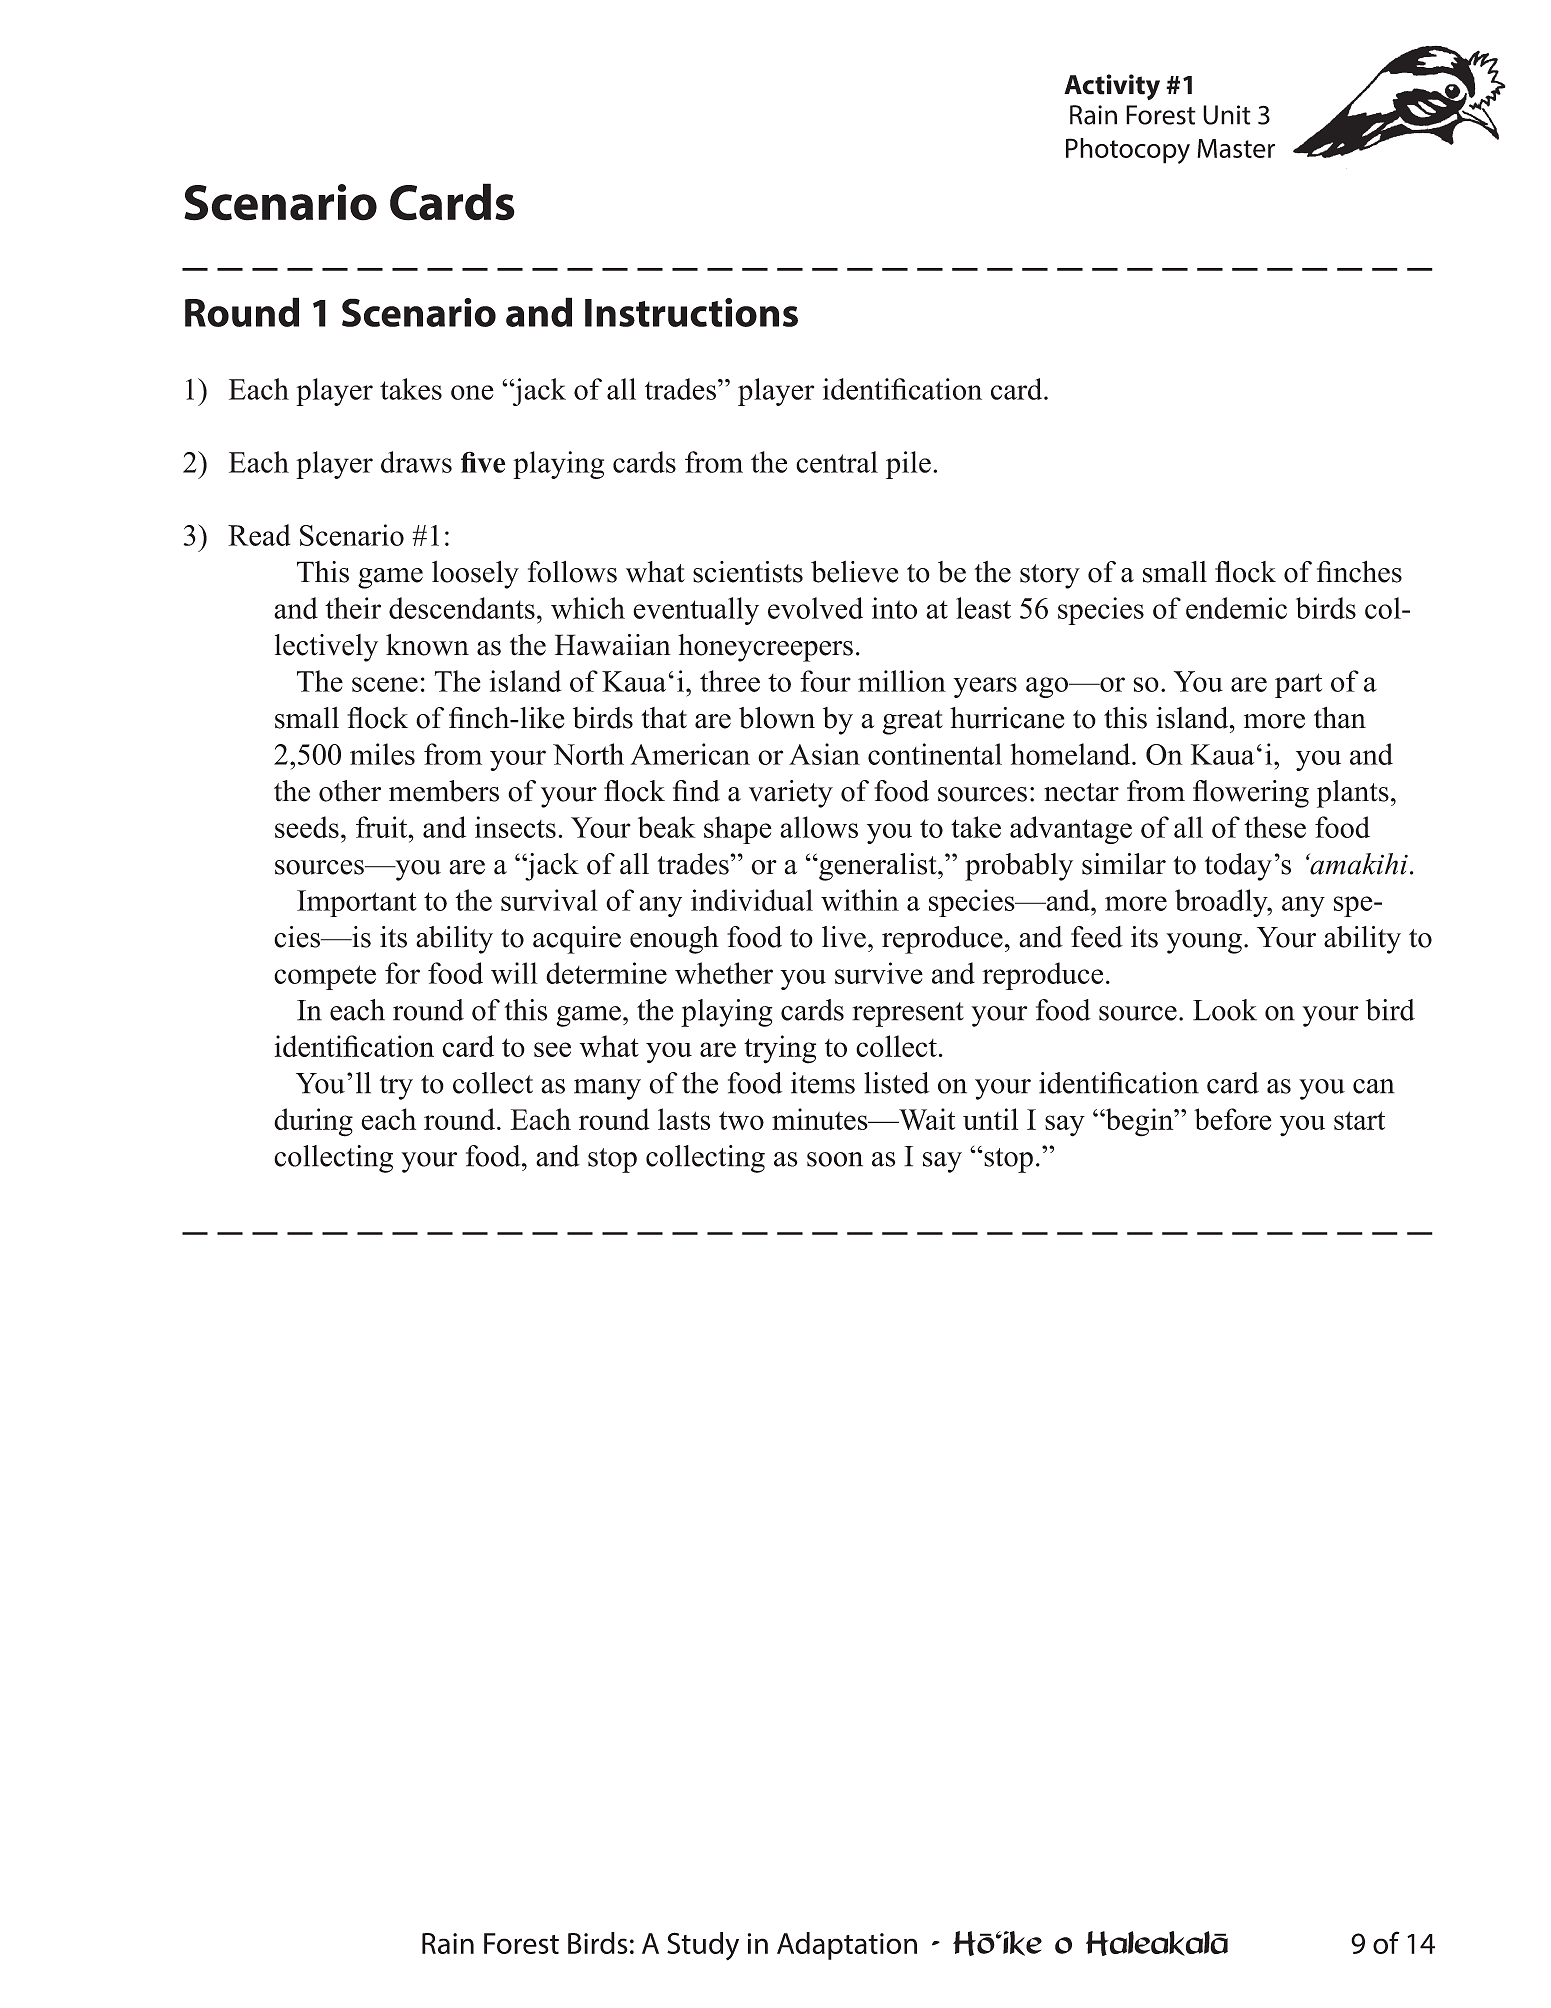 This screenshot has width=1551, height=2008. Describe the element at coordinates (815, 608) in the screenshot. I see `evolved` at that location.
